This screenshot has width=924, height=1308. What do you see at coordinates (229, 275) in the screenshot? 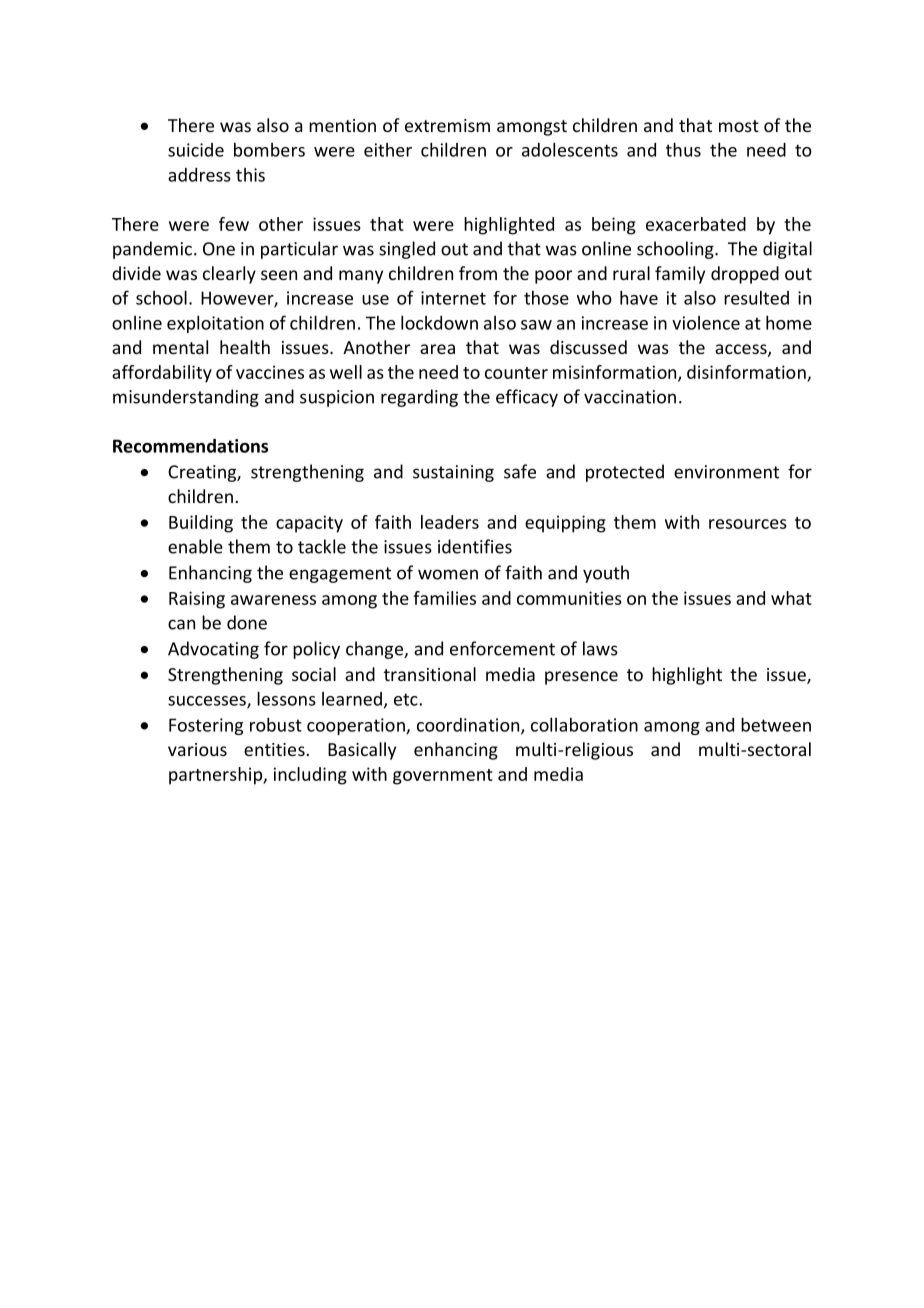
I see `clearly` at bounding box center [229, 275].
